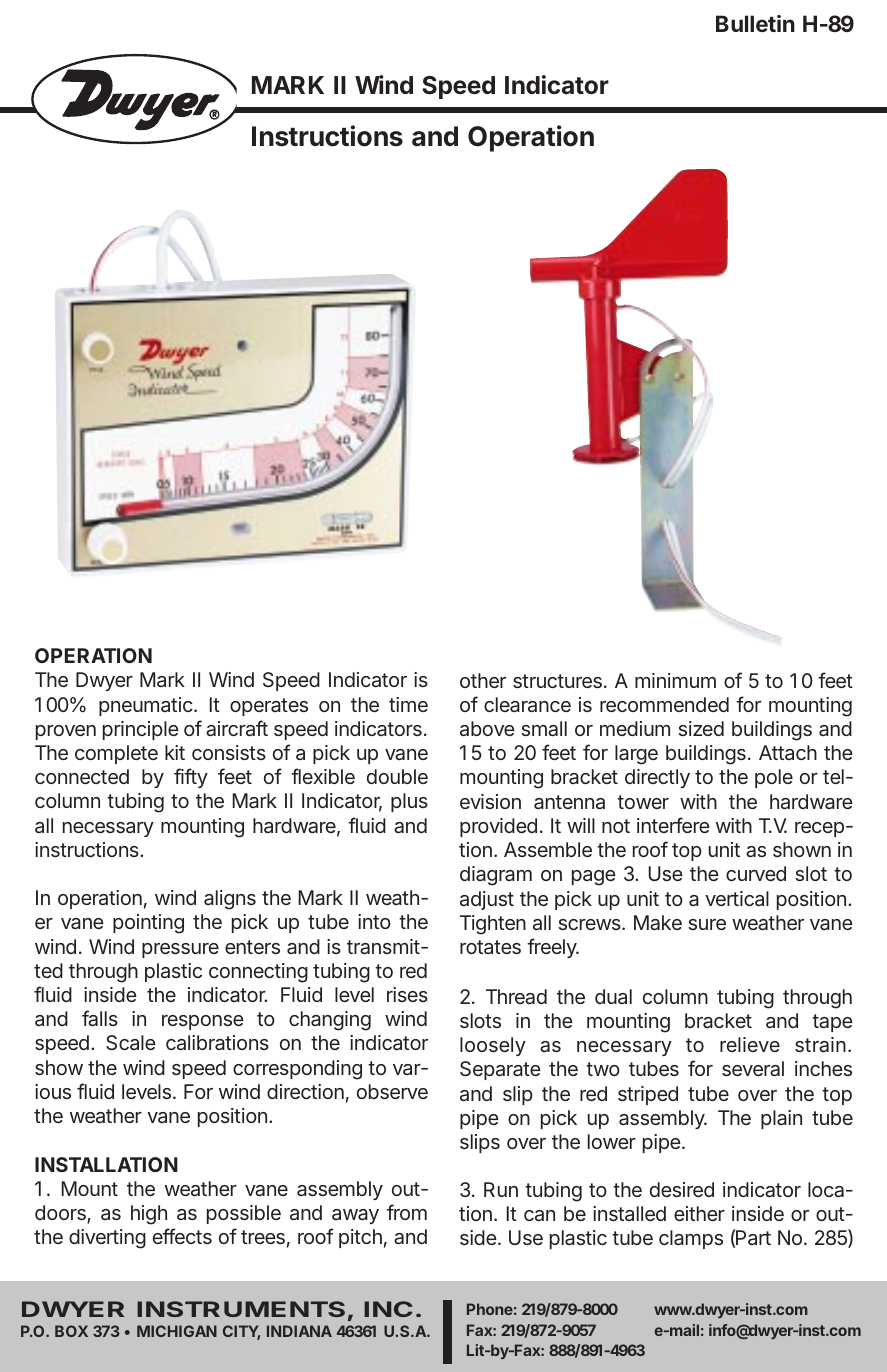 This image has width=887, height=1372. Describe the element at coordinates (490, 1309) in the image. I see `Phone` at that location.
